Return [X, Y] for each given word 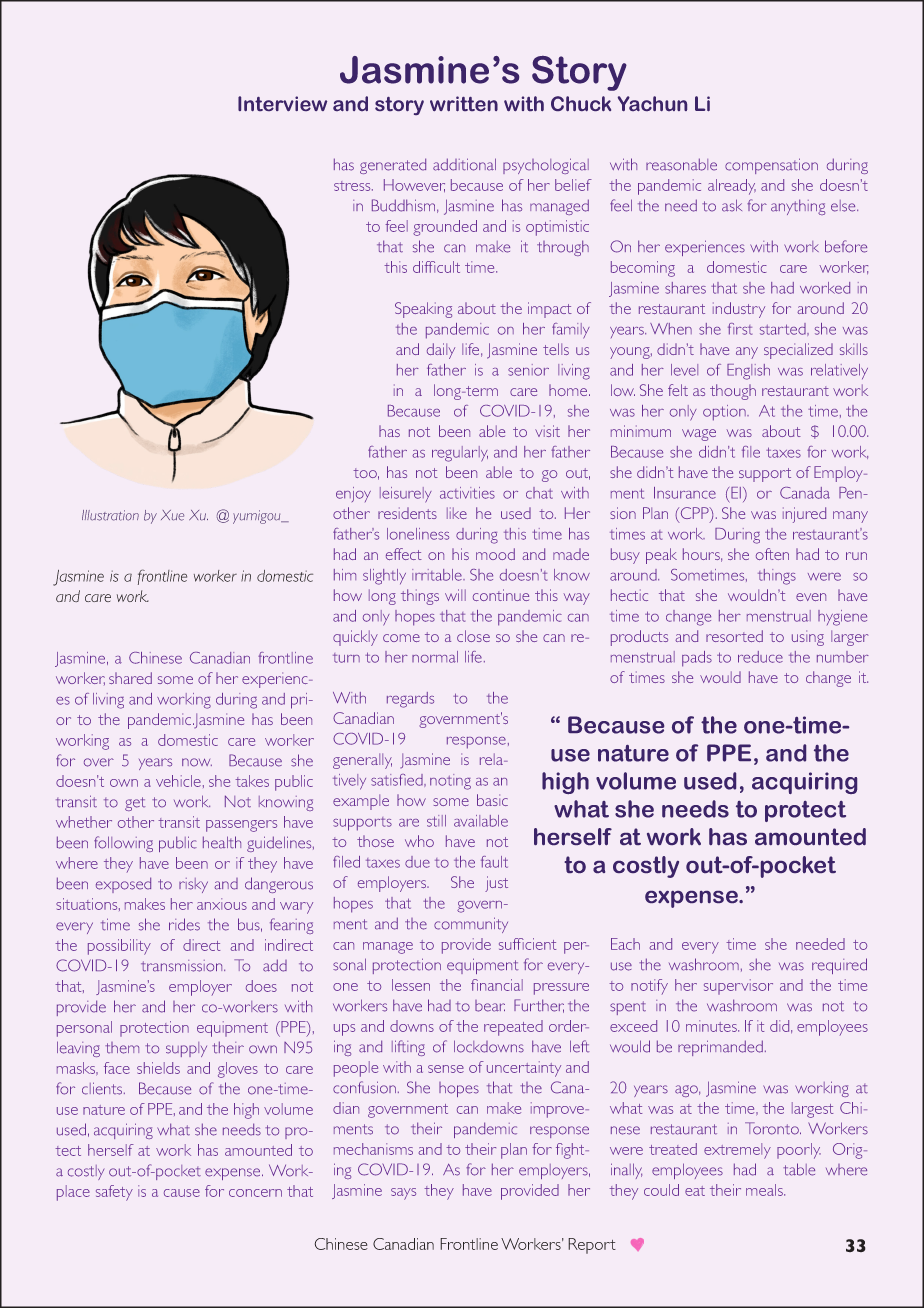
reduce [760, 657]
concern [255, 1193]
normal [435, 657]
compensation [771, 166]
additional [464, 164]
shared [130, 678]
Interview [282, 103]
